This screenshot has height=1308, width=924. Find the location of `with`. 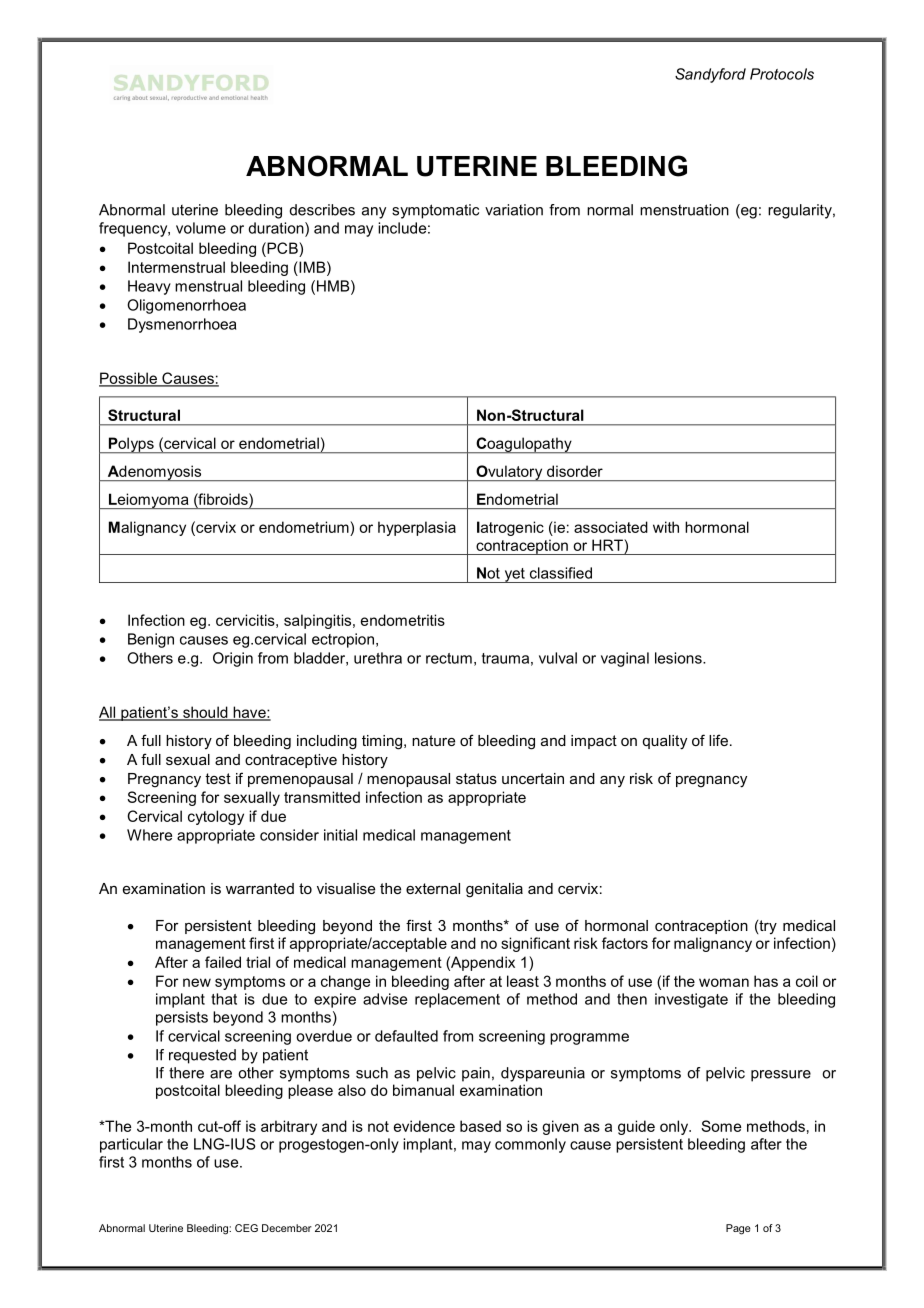

with is located at coordinates (666, 527).
